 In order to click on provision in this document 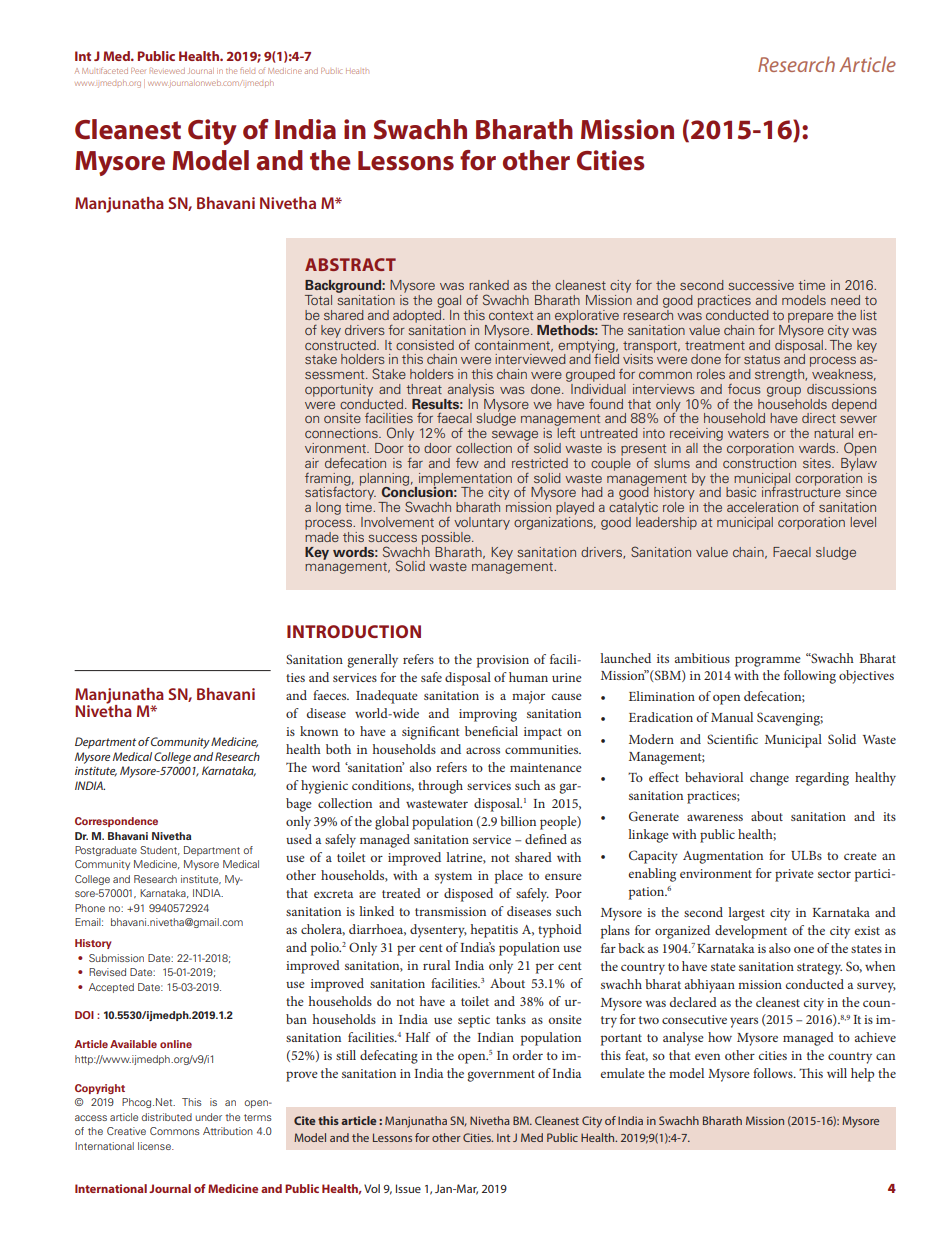, I will do `click(503, 661)`.
